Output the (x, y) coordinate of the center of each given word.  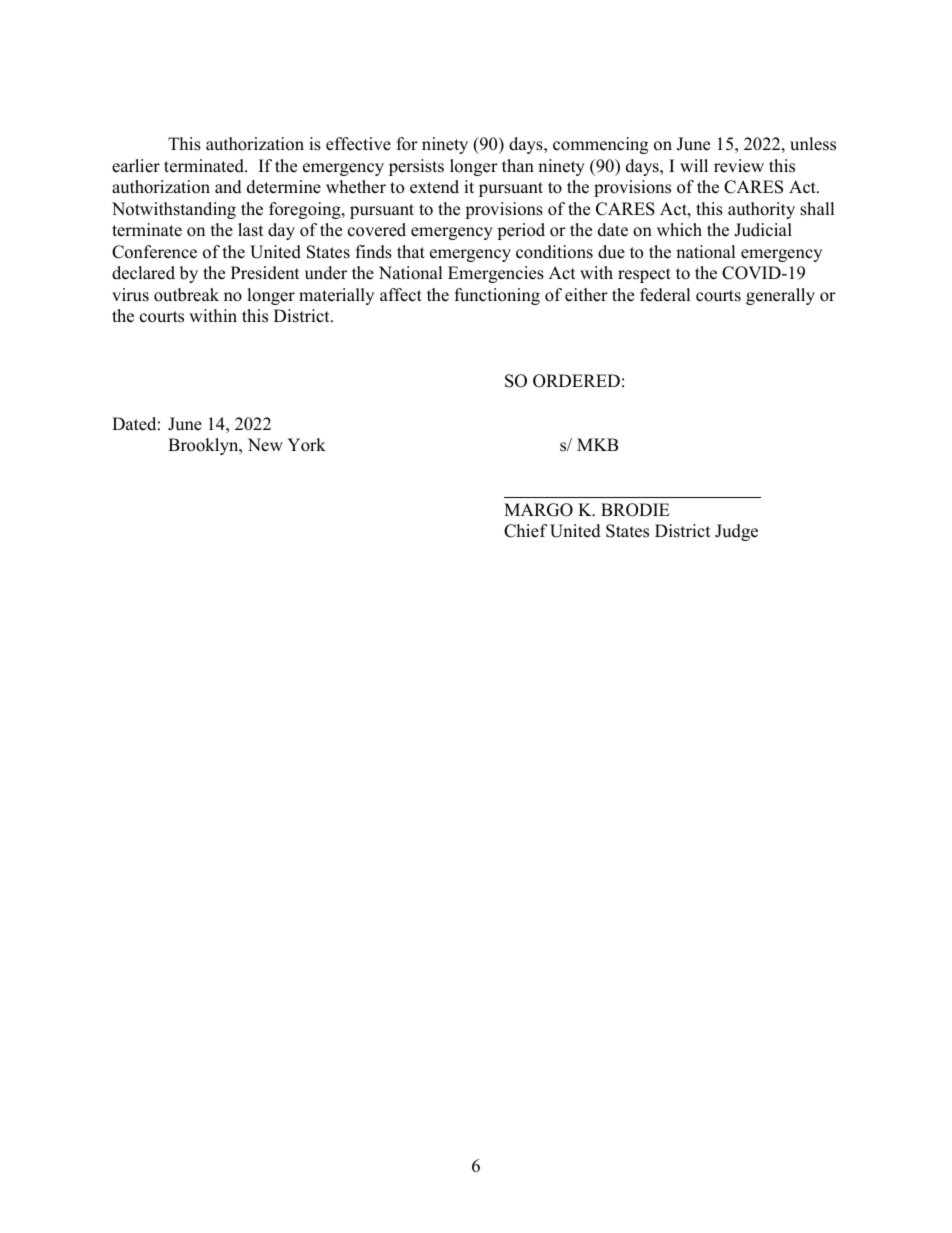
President (265, 273)
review (739, 166)
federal (665, 295)
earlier (136, 166)
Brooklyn (204, 446)
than (518, 165)
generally (780, 296)
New (265, 445)
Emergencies (496, 274)
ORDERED (576, 381)
